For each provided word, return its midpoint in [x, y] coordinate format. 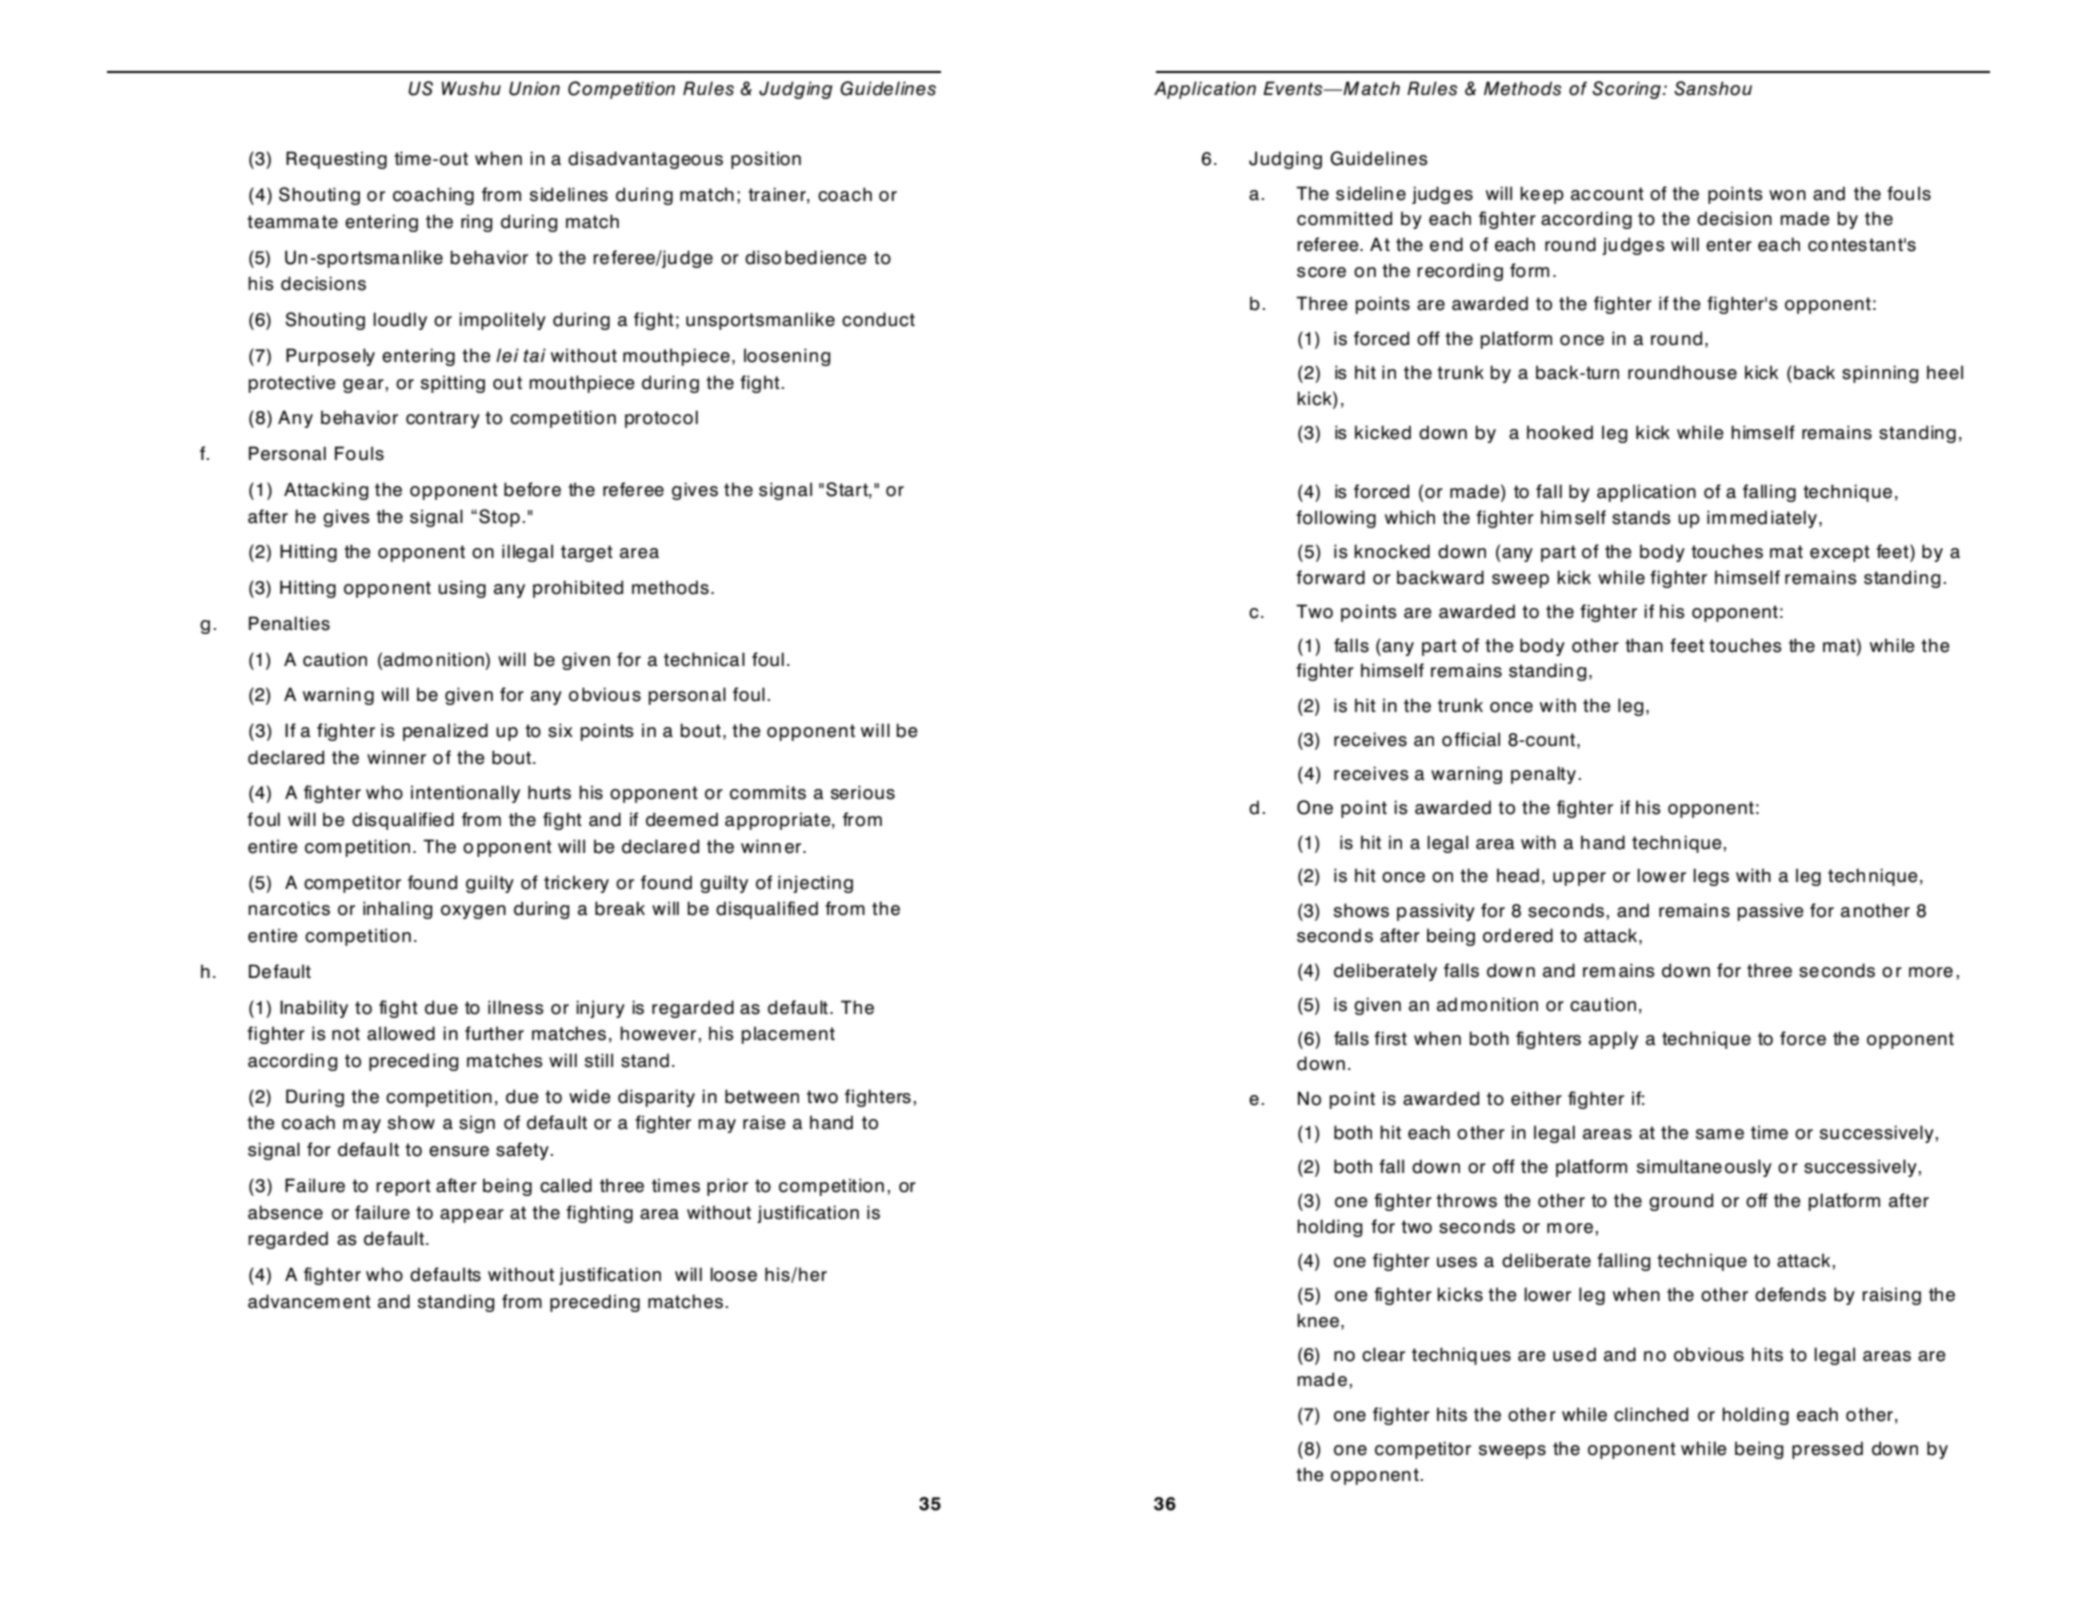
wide [590, 1096]
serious [863, 792]
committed [1344, 218]
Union [534, 88]
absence [285, 1212]
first [1390, 1038]
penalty [1543, 775]
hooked [1560, 432]
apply [1613, 1040]
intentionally [465, 794]
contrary [443, 419]
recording [1460, 272]
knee [1318, 1320]
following [1336, 519]
